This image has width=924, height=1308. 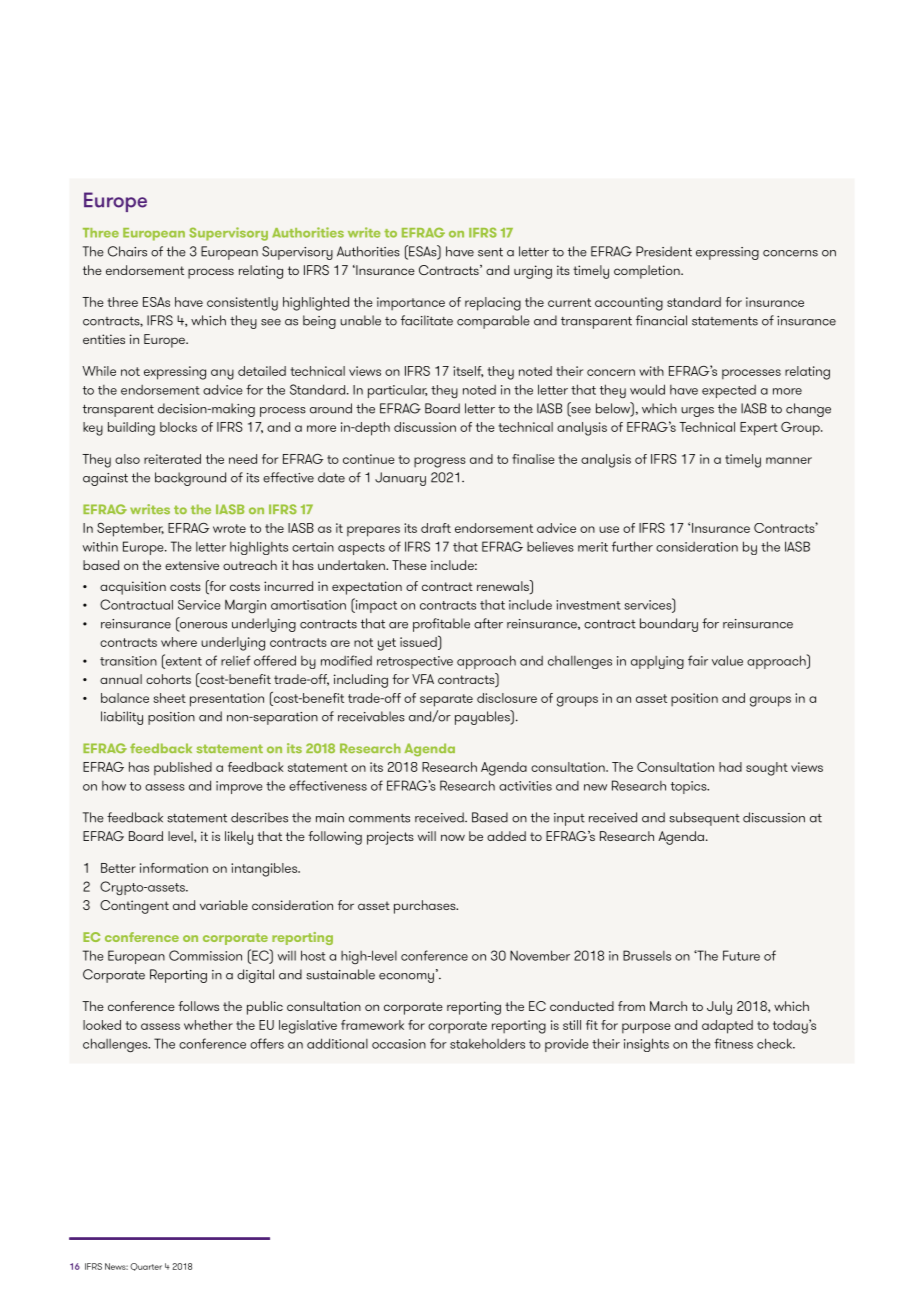 I want to click on economy, so click(x=406, y=978).
